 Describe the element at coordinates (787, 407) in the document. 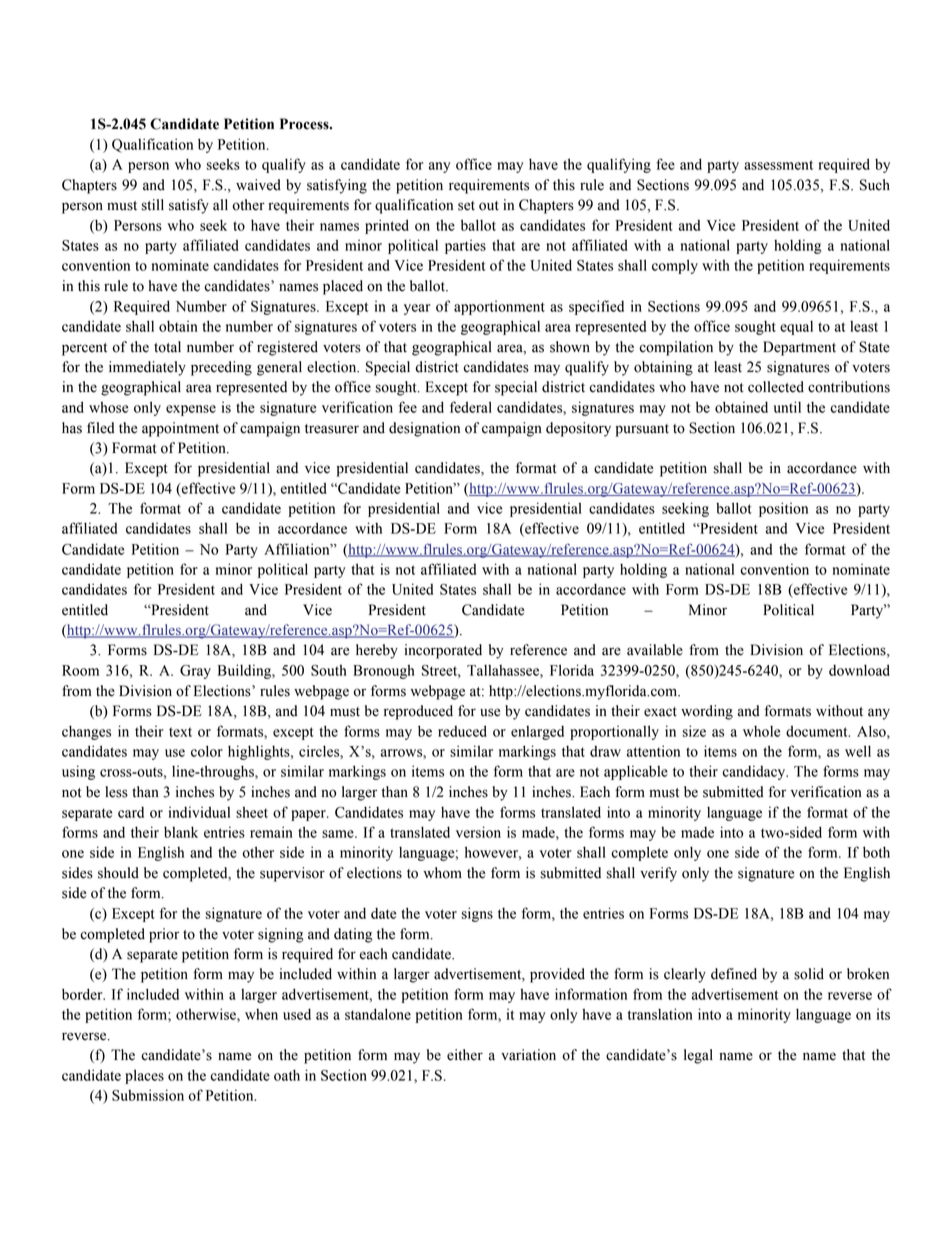

I see `until` at that location.
